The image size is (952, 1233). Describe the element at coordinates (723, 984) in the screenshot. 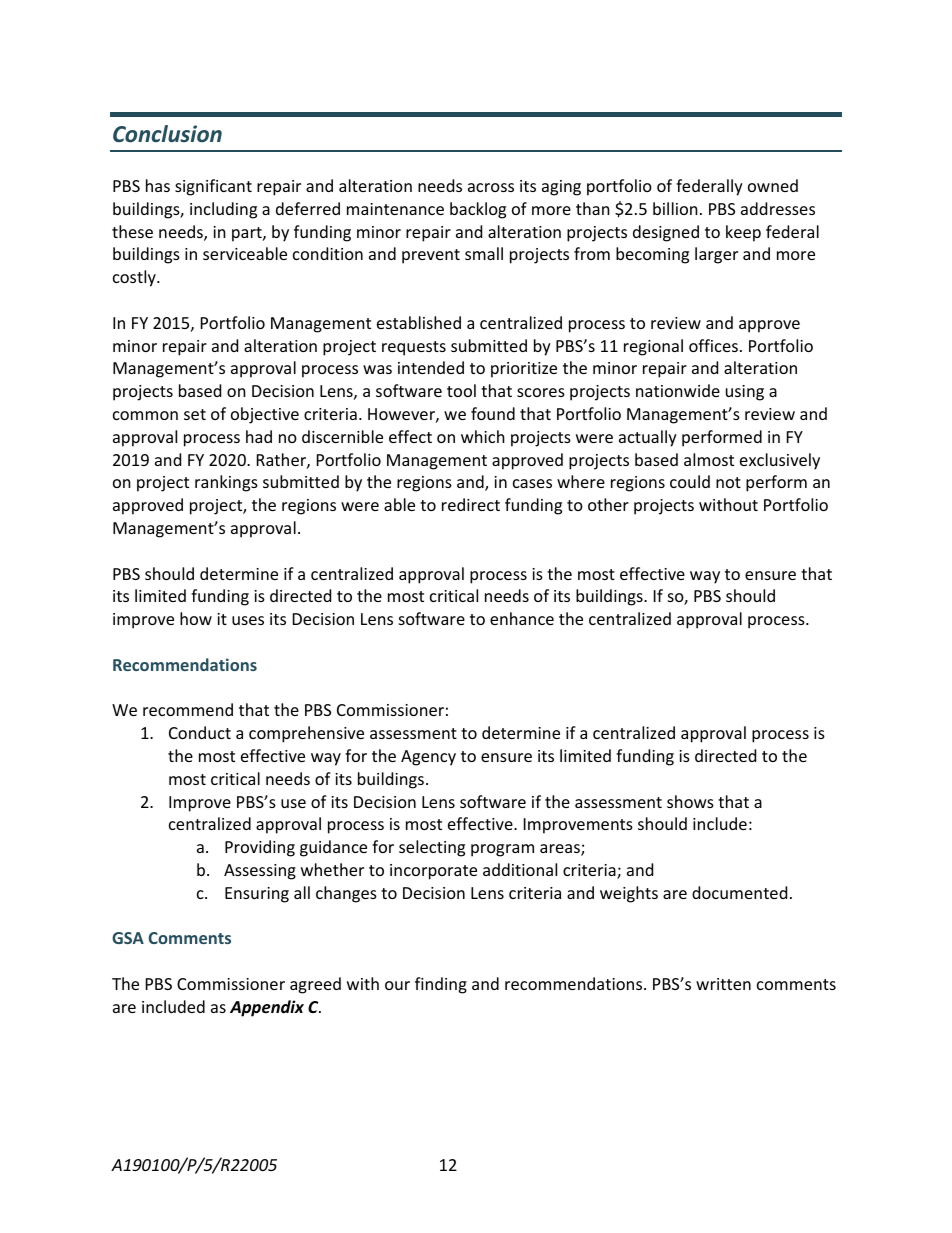

I see `written` at that location.
